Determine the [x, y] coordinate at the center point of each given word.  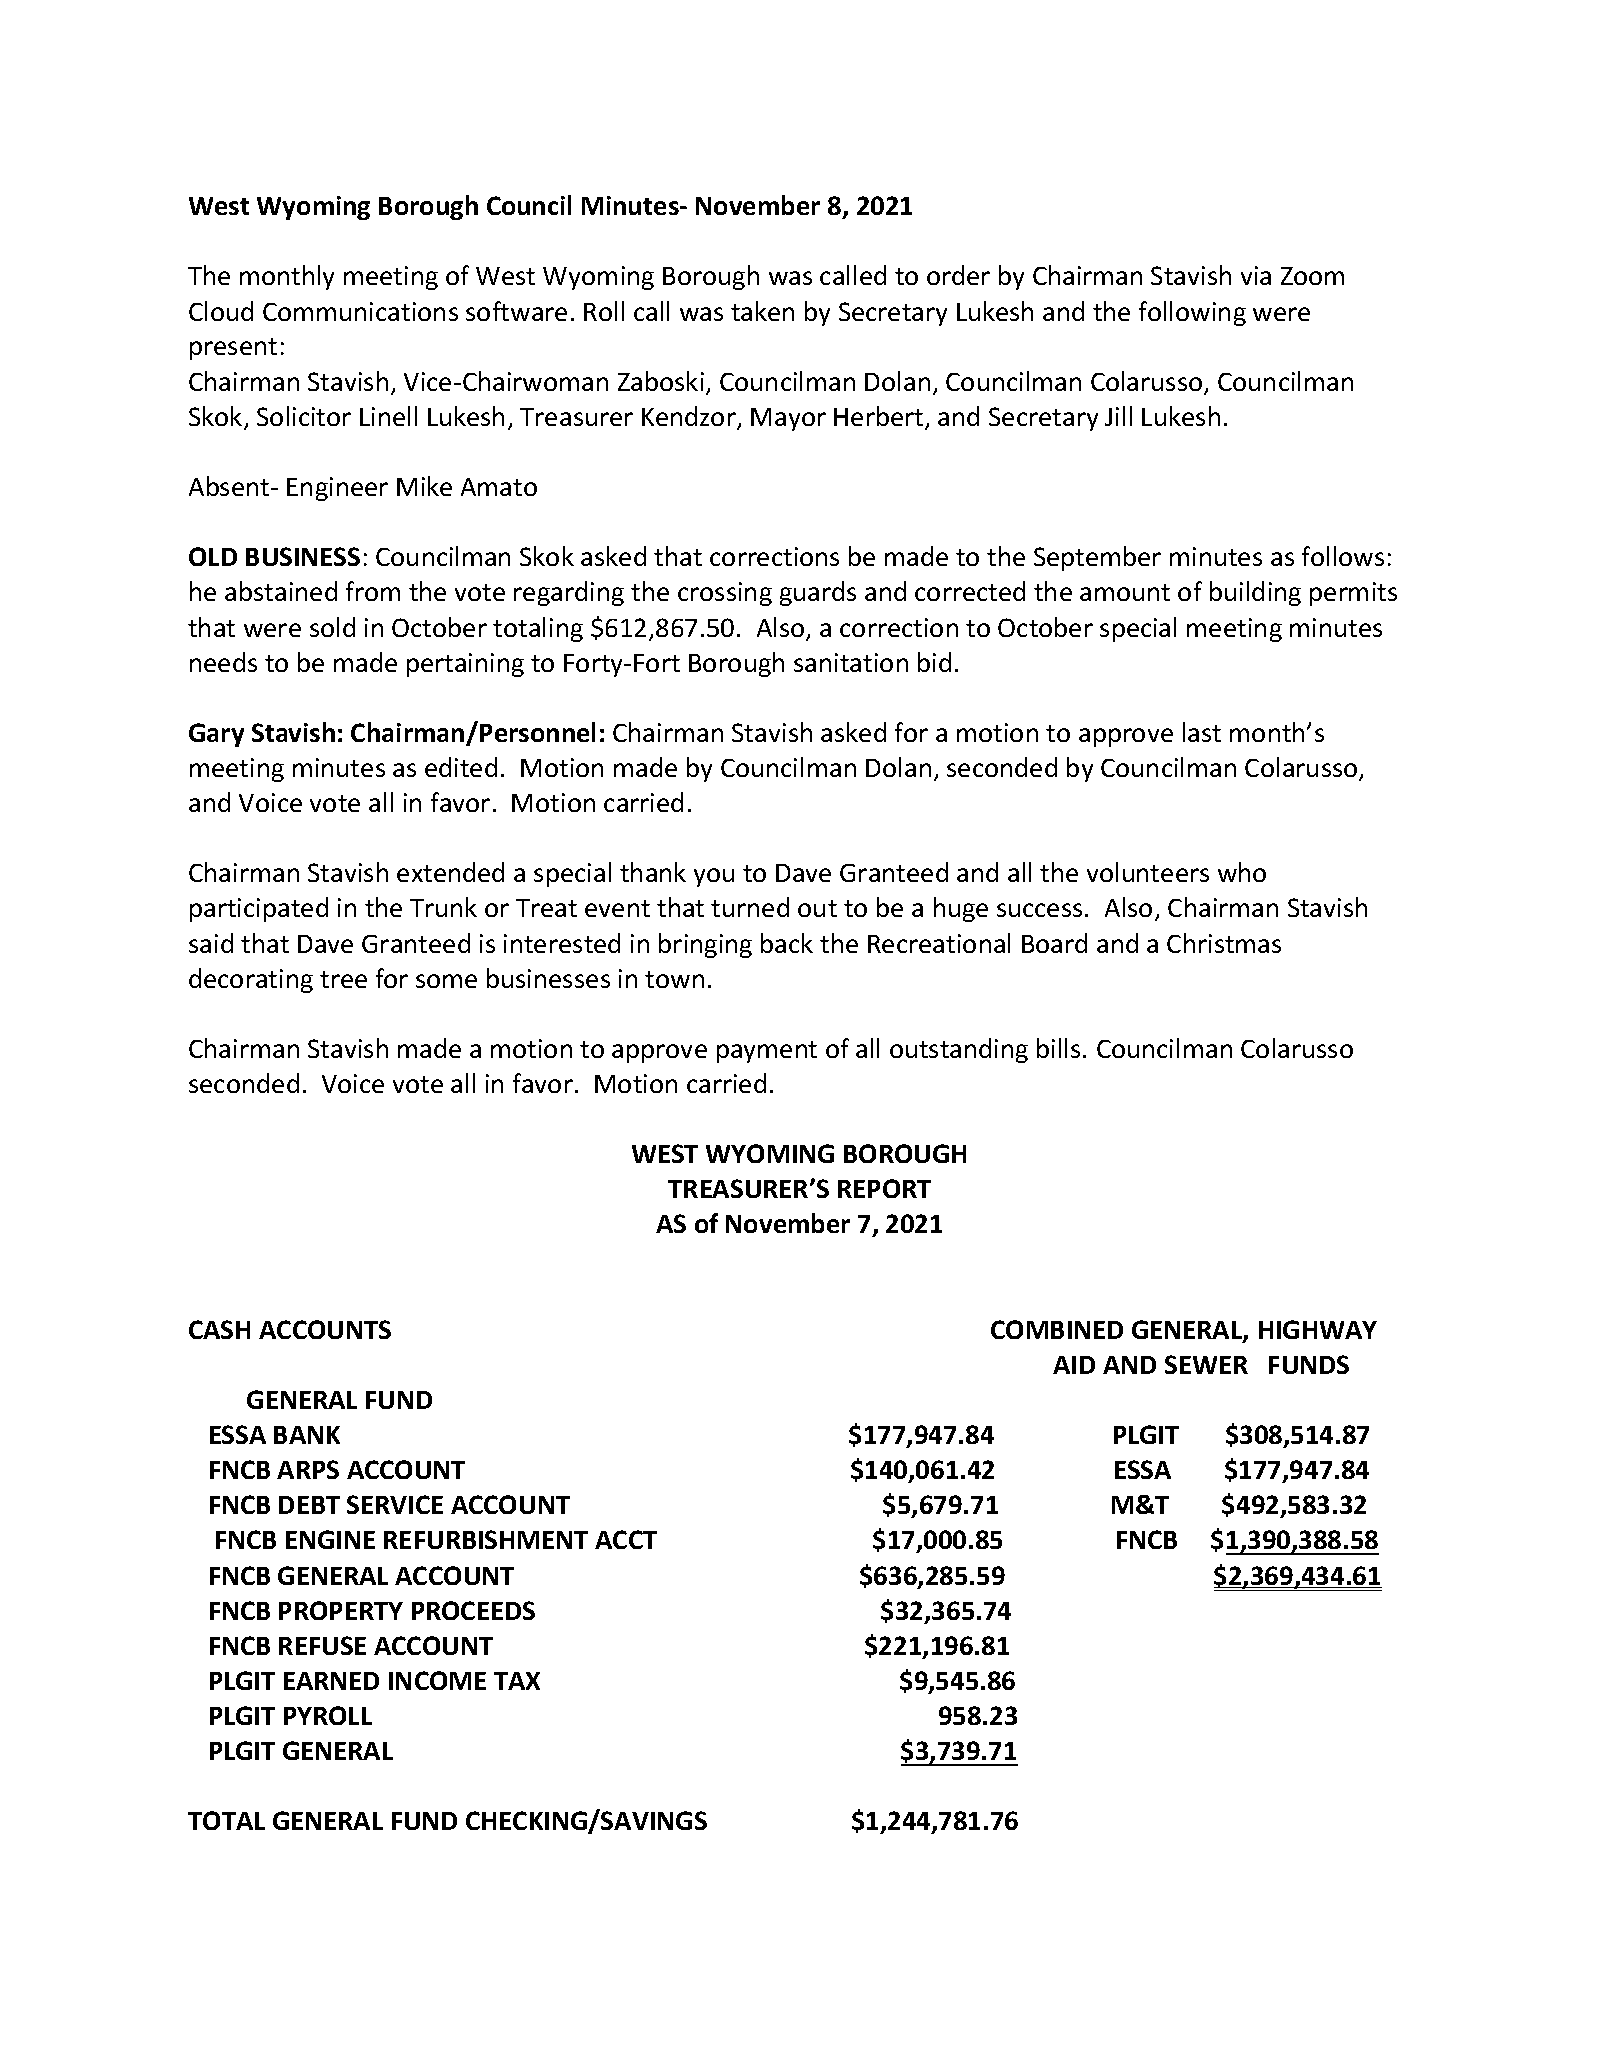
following [1192, 313]
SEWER [1206, 1364]
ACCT [626, 1539]
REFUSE [322, 1645]
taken [762, 311]
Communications [360, 311]
